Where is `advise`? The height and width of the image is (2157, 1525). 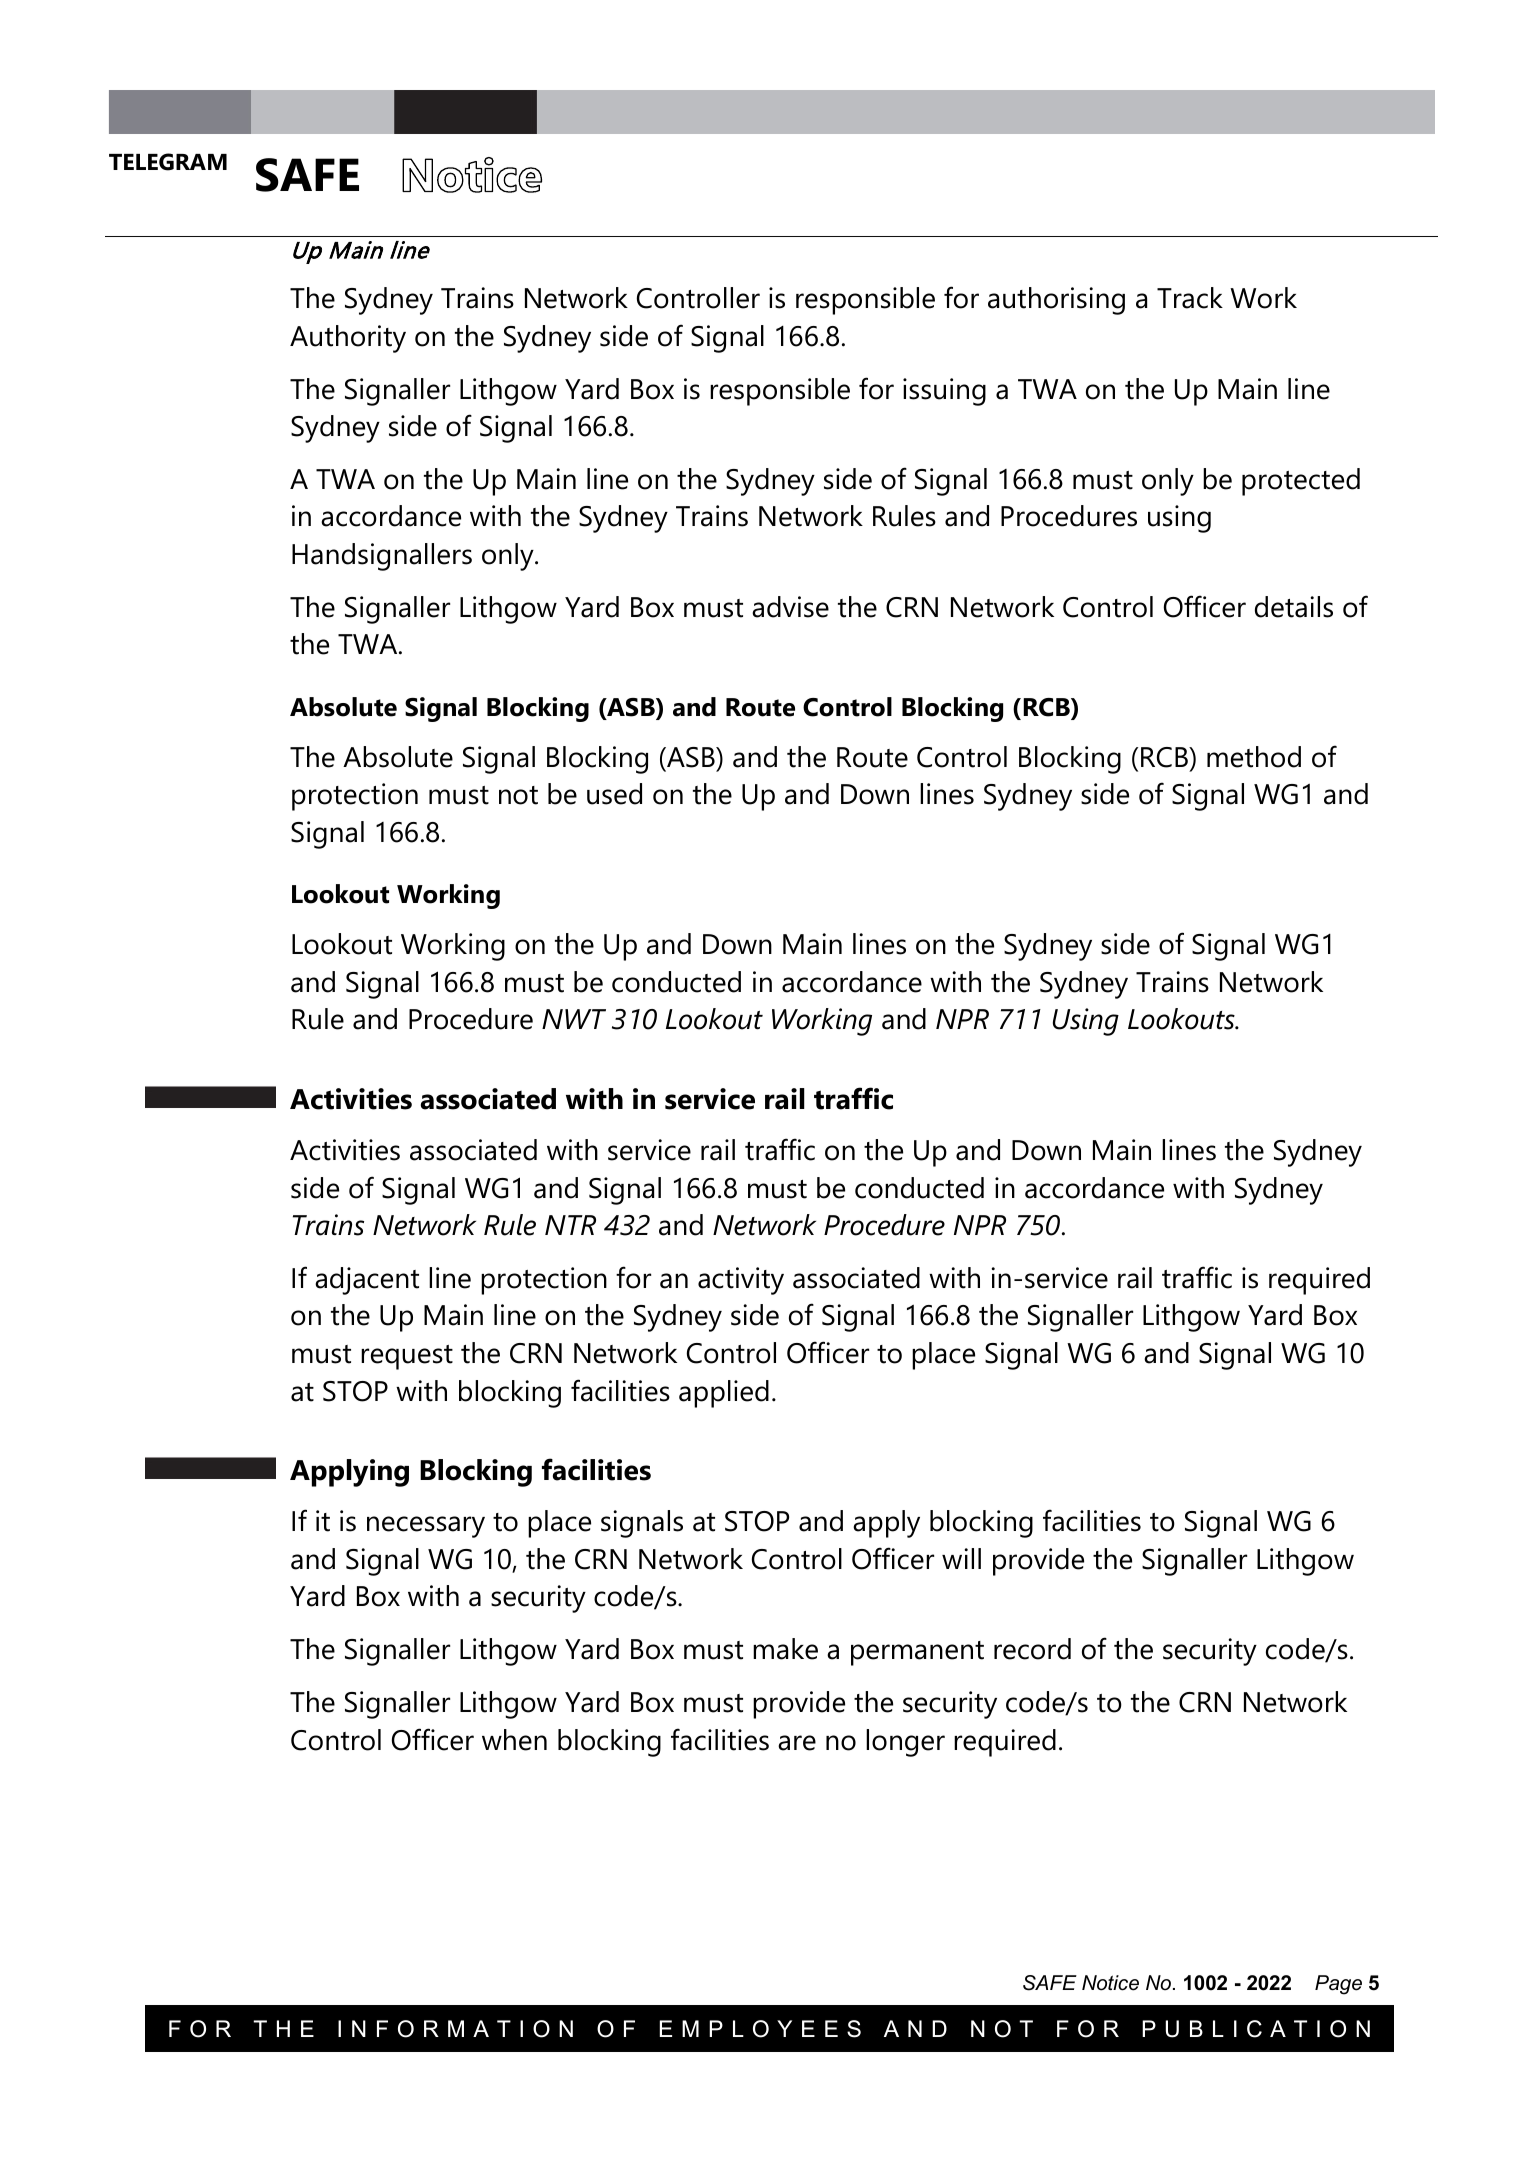 advise is located at coordinates (790, 607).
